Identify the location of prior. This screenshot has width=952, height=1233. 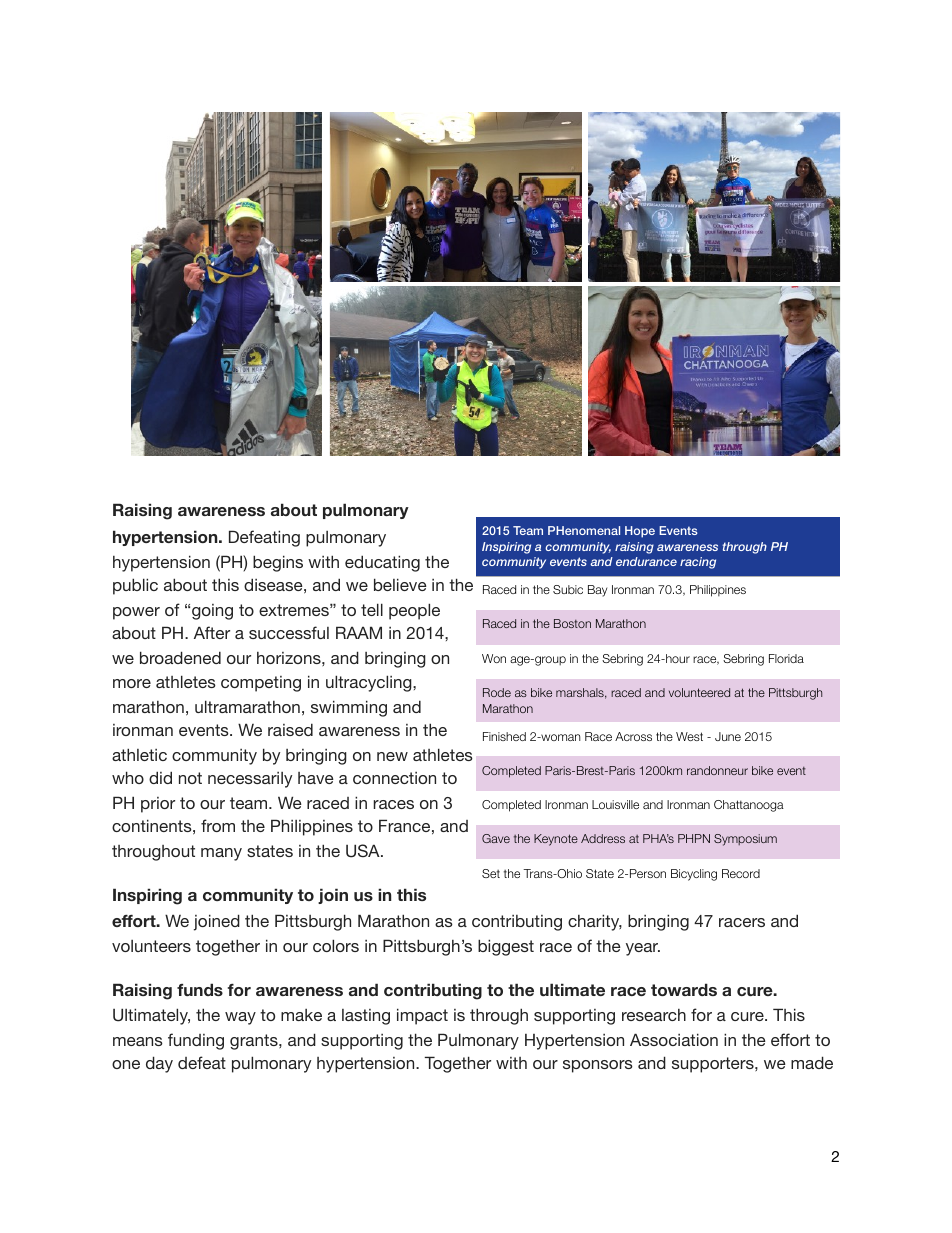
(158, 805).
